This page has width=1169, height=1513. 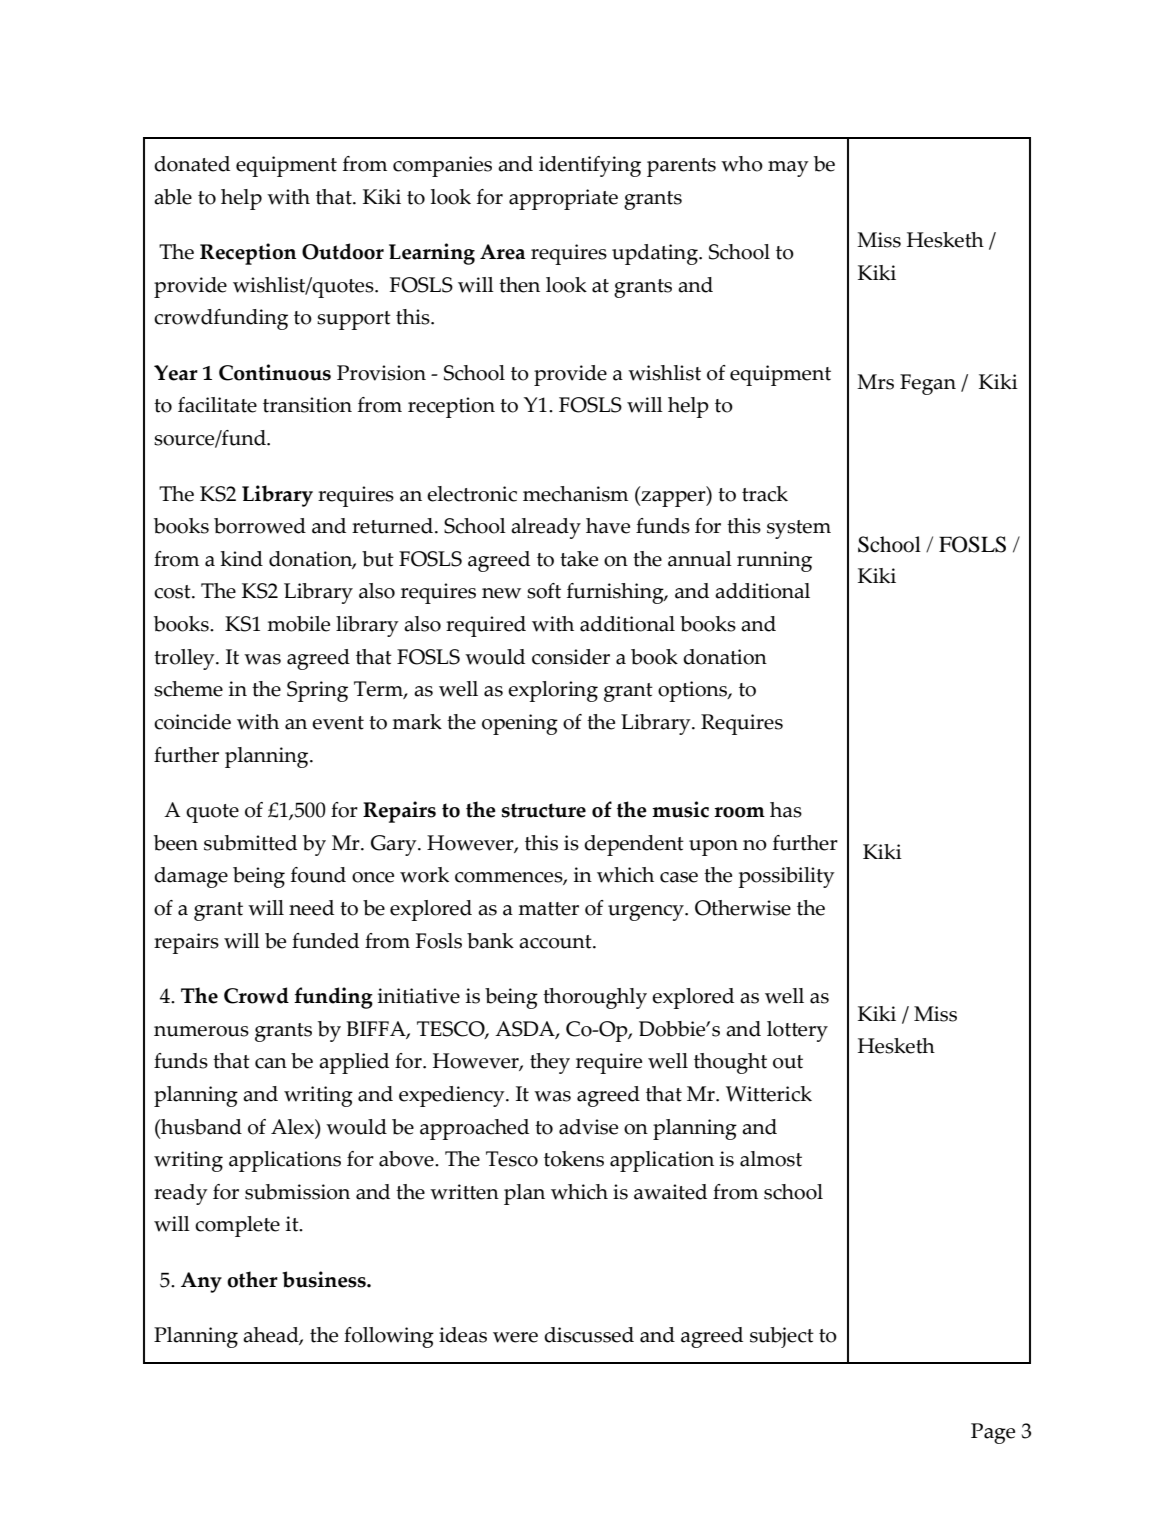 What do you see at coordinates (548, 909) in the page?
I see `matter` at bounding box center [548, 909].
